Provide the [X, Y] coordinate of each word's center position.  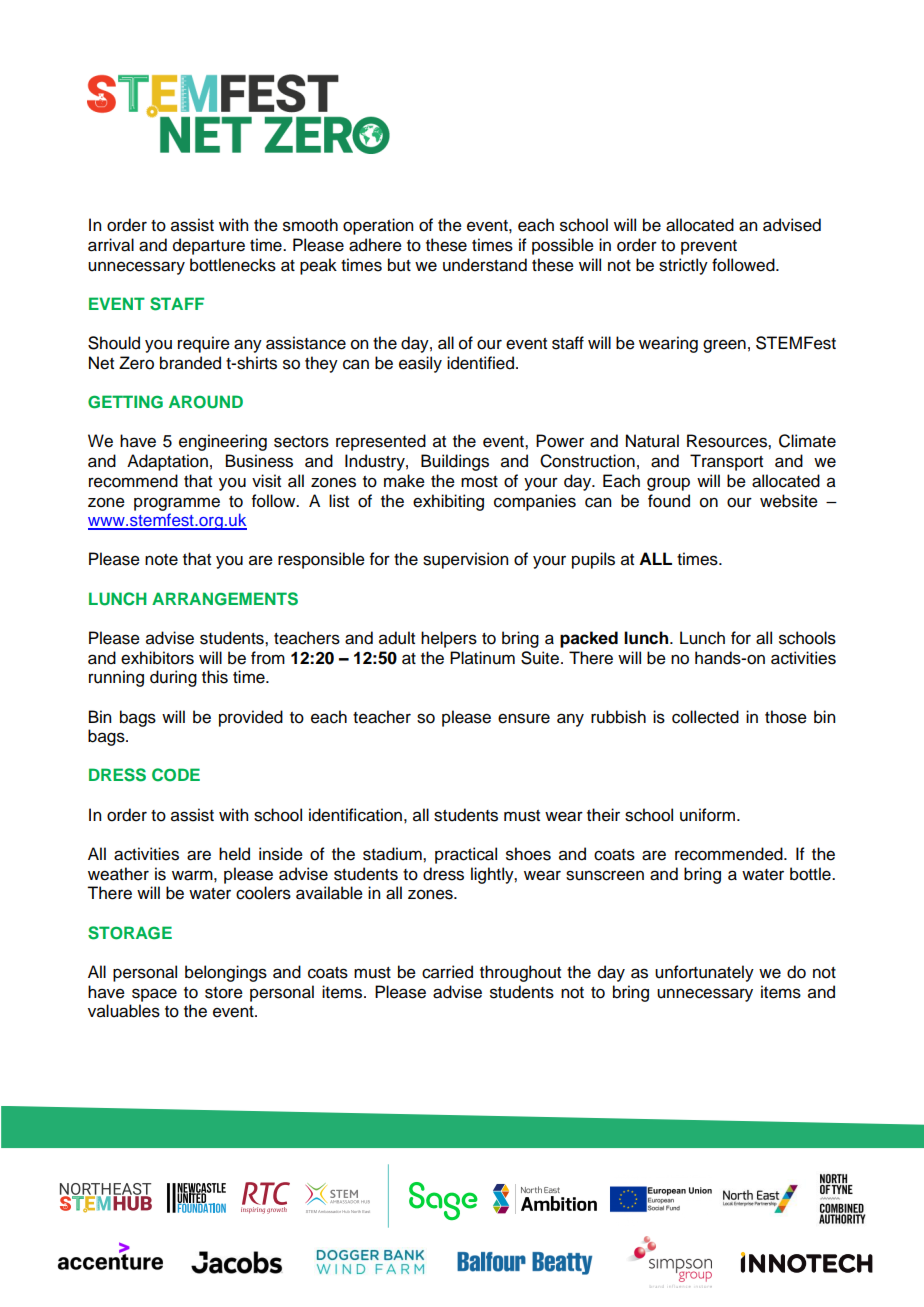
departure [209, 246]
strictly [683, 266]
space [154, 995]
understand [485, 265]
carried [447, 972]
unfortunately [704, 973]
